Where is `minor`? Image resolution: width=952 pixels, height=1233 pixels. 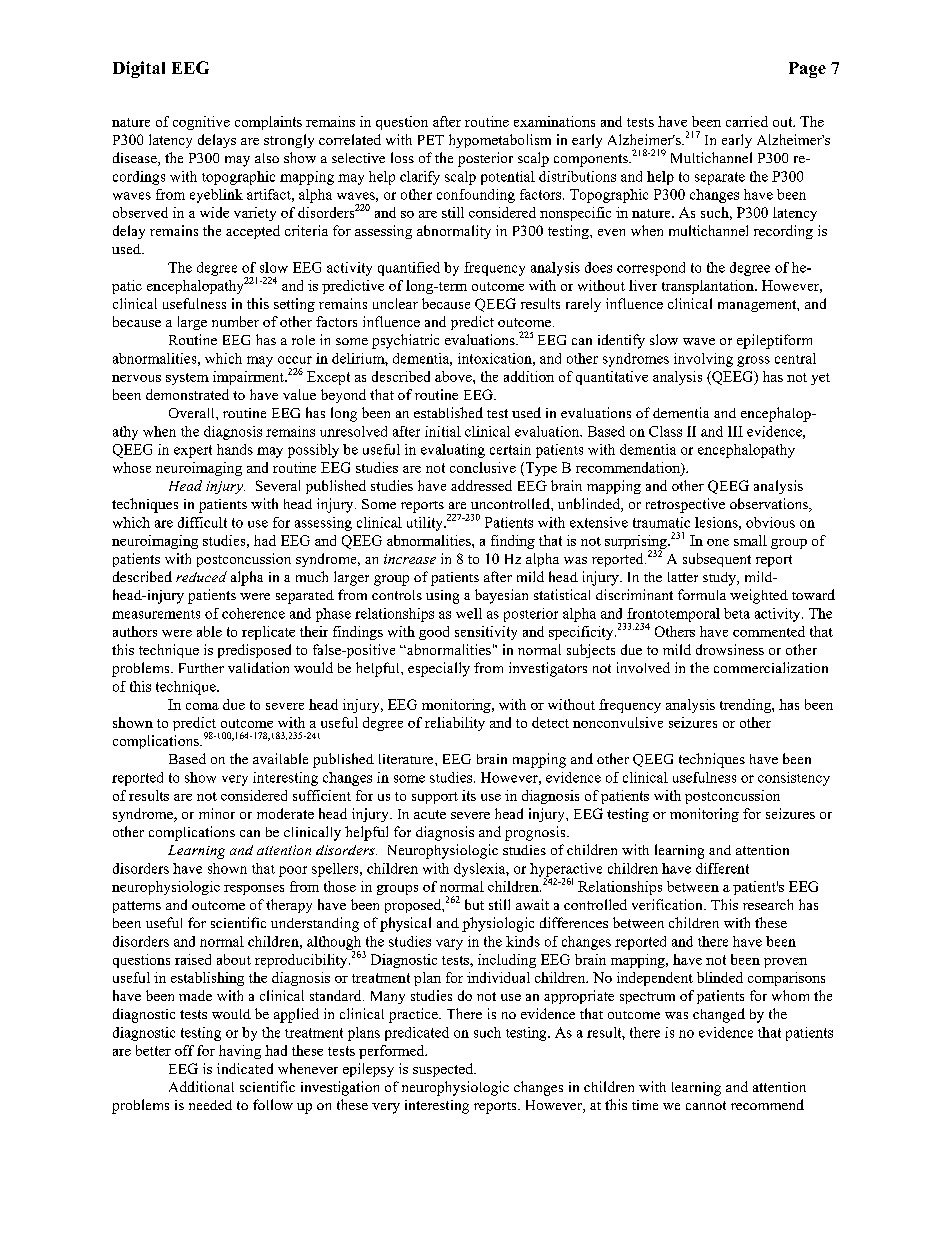
minor is located at coordinates (217, 813).
